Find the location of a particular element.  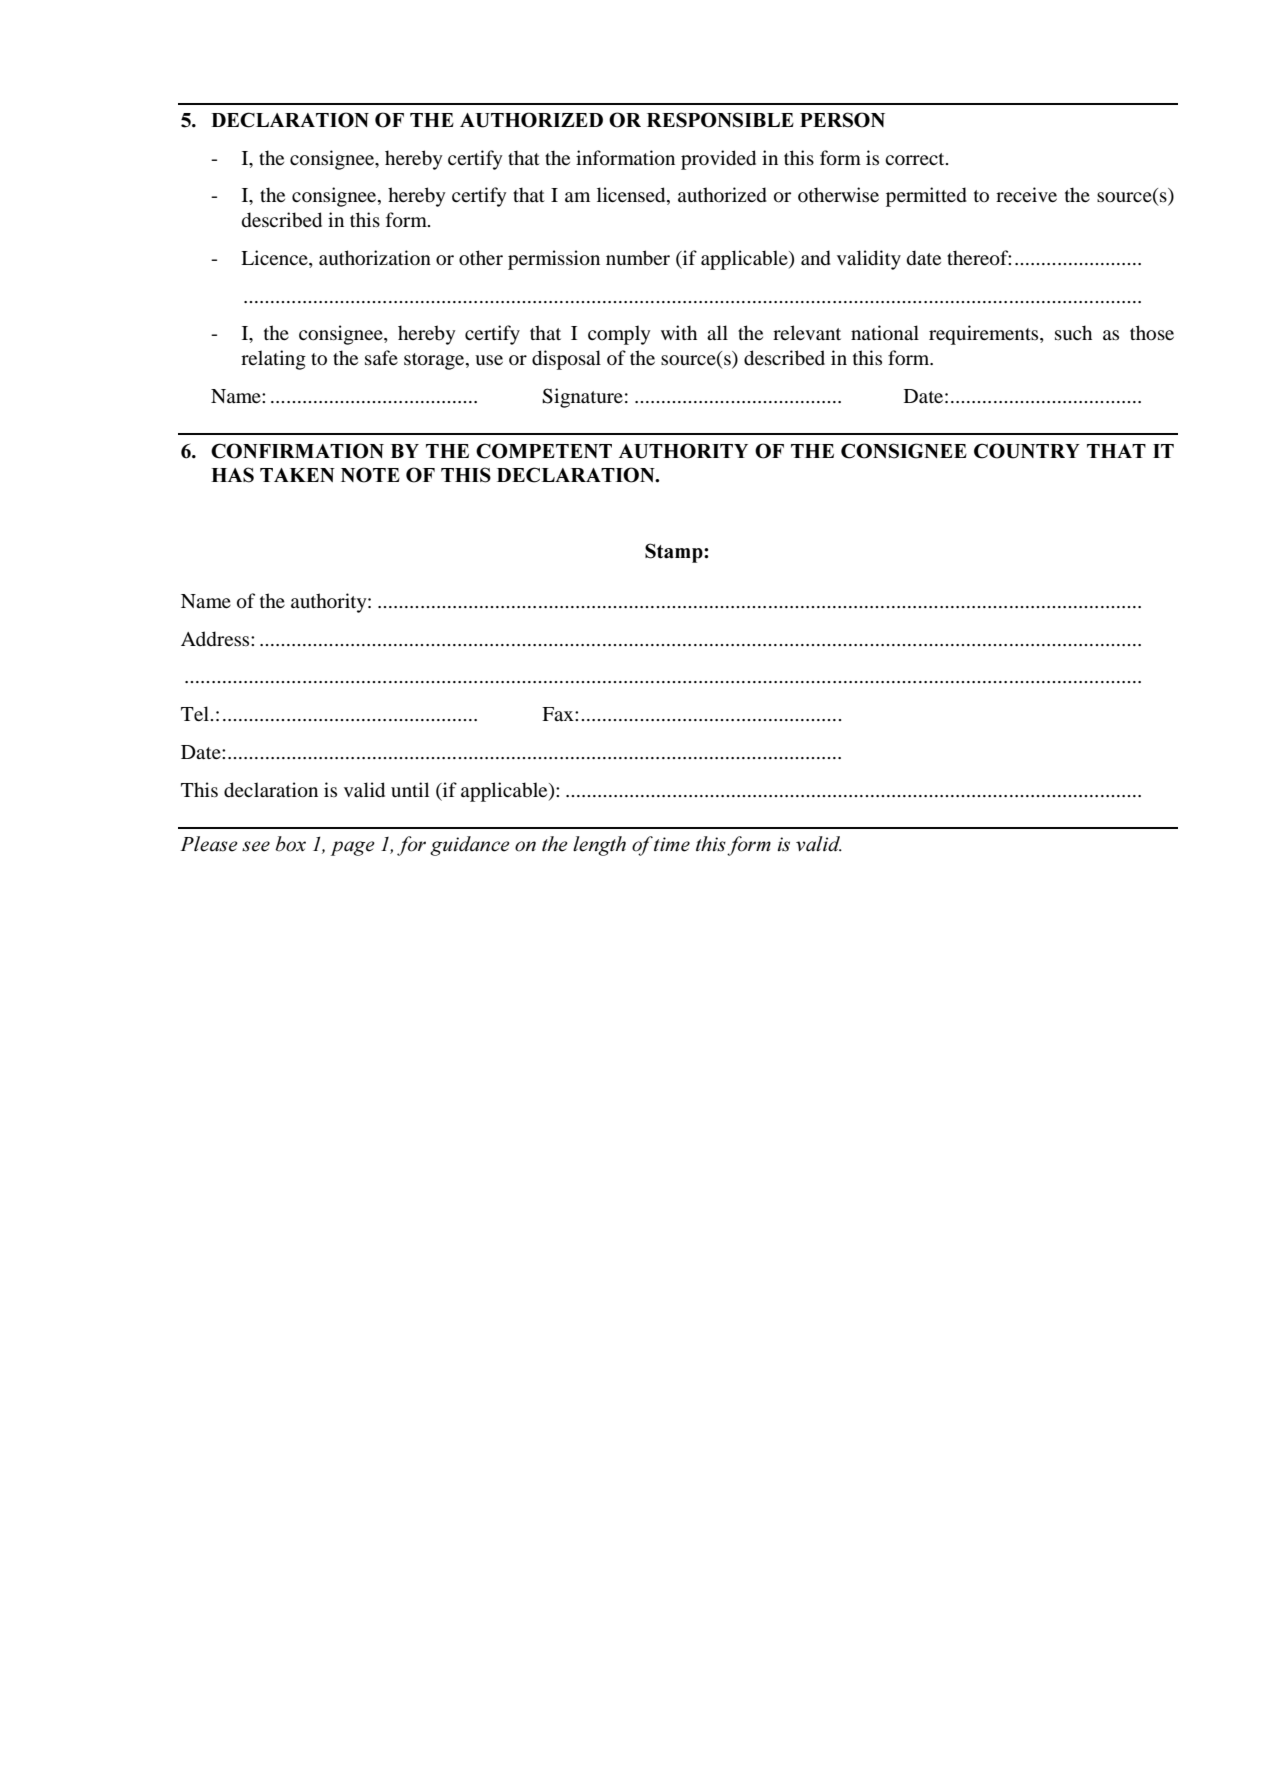

licensed is located at coordinates (632, 196).
